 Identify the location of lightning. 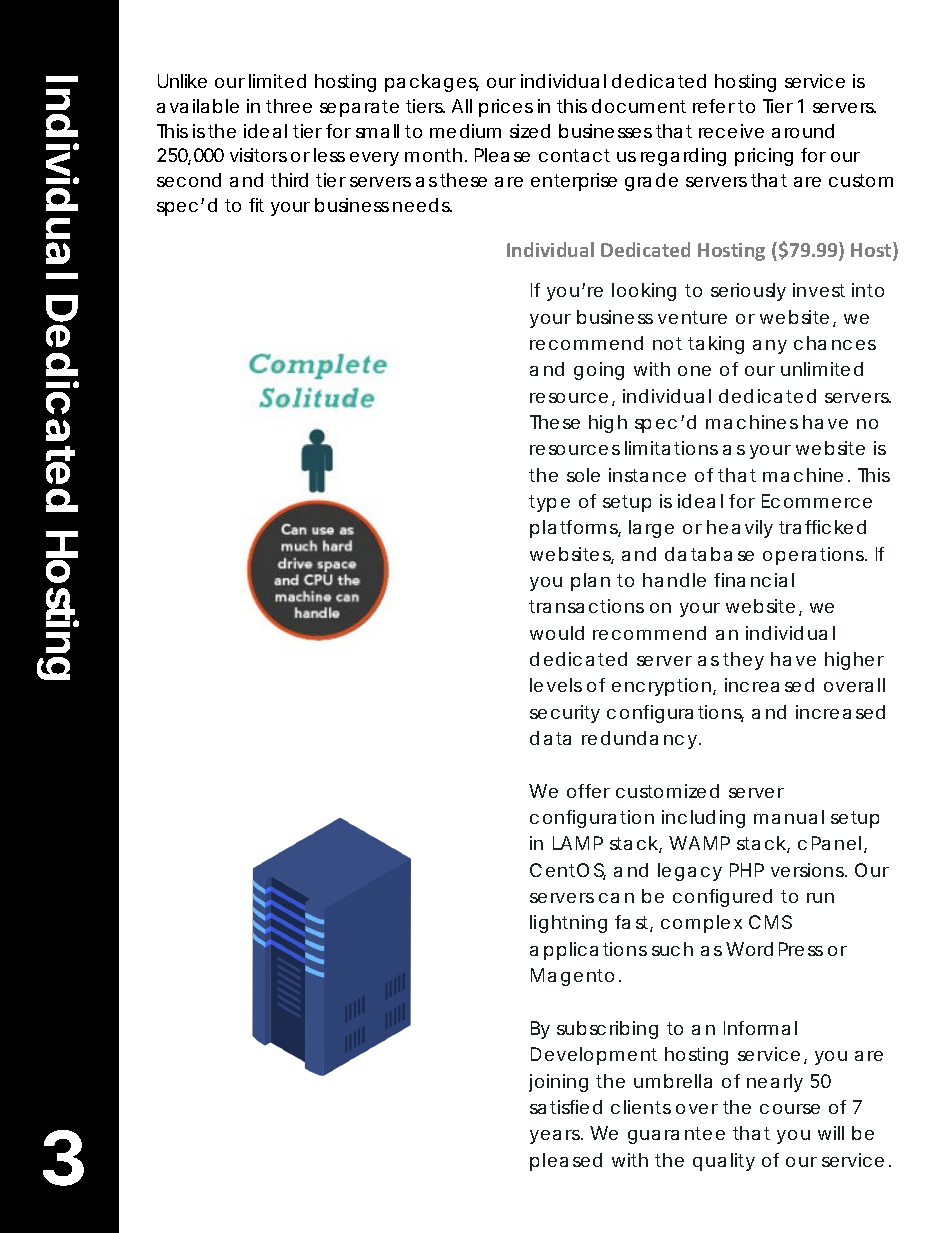
(568, 924).
